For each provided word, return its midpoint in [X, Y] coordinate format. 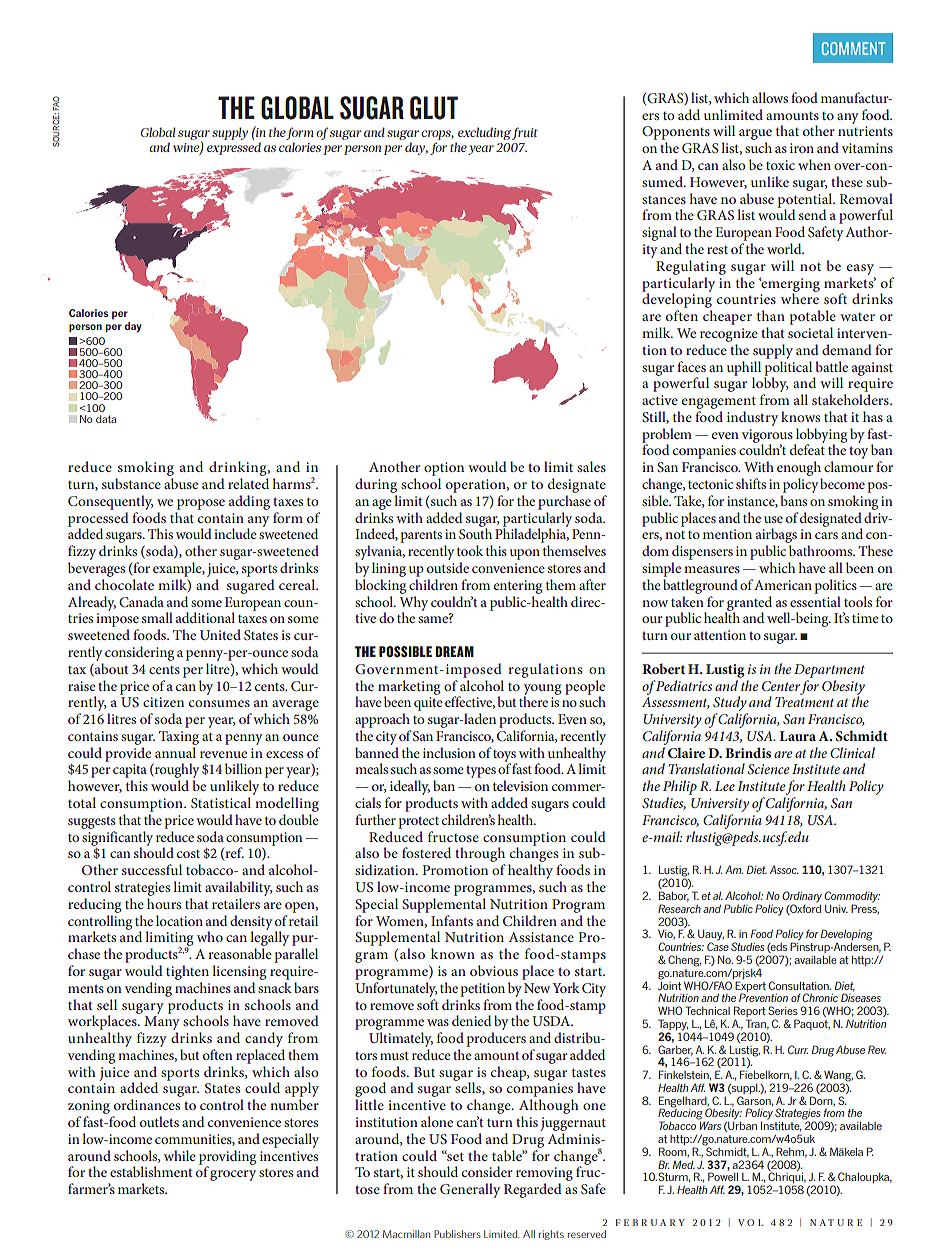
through [480, 856]
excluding [483, 135]
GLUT [434, 108]
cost [188, 854]
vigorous [768, 437]
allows [770, 97]
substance [131, 483]
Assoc [784, 869]
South [475, 532]
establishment [151, 1171]
